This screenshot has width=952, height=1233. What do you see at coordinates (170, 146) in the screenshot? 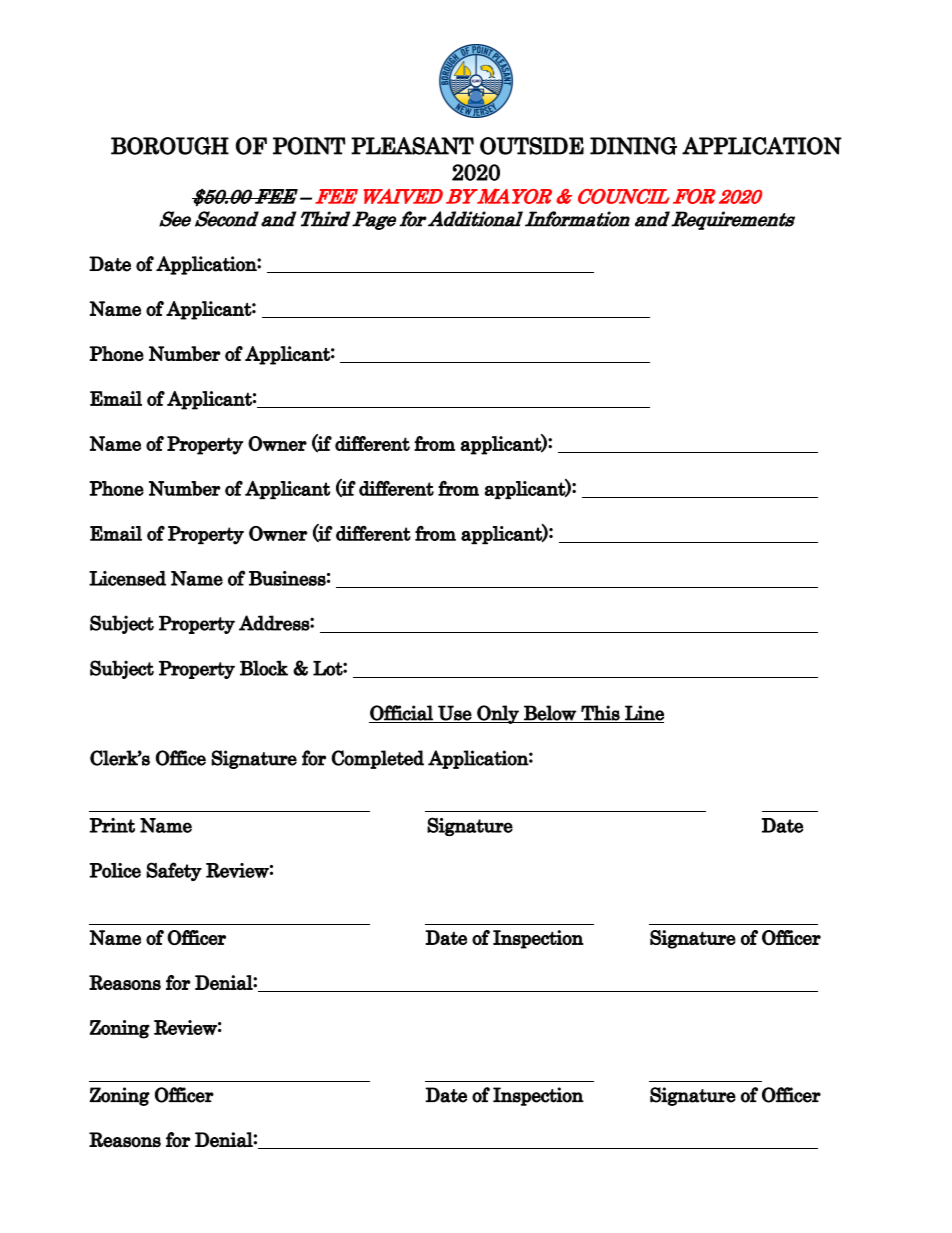
I see `BOROUGH` at bounding box center [170, 146].
